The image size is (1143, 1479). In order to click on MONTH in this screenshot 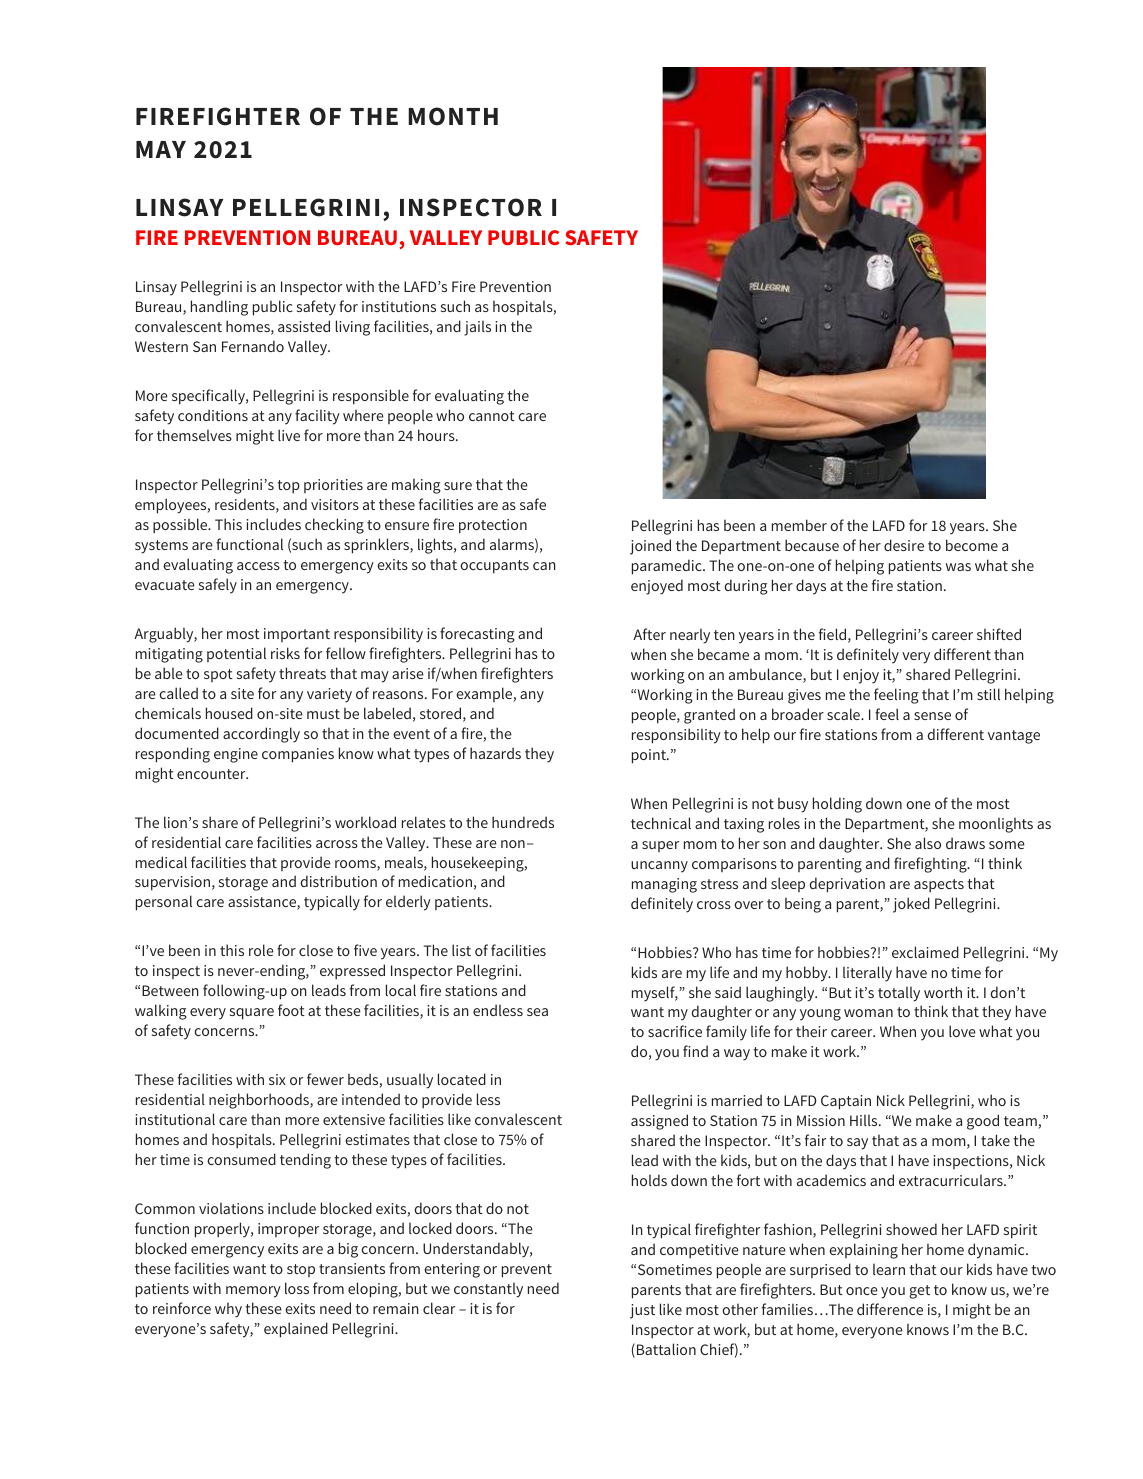, I will do `click(453, 116)`.
